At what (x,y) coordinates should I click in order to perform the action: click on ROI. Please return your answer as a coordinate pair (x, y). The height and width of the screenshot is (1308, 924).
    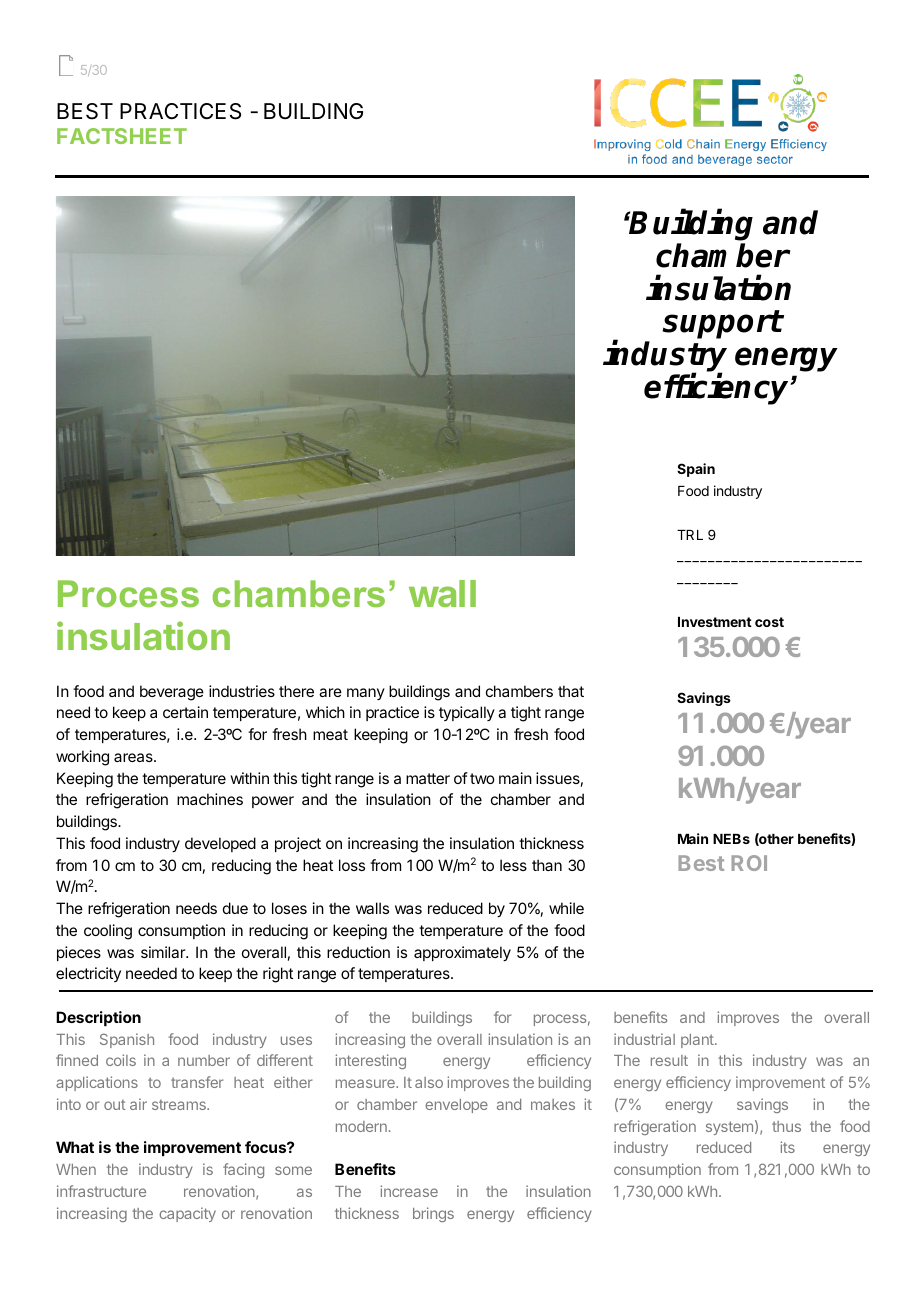
    Looking at the image, I should click on (749, 863).
